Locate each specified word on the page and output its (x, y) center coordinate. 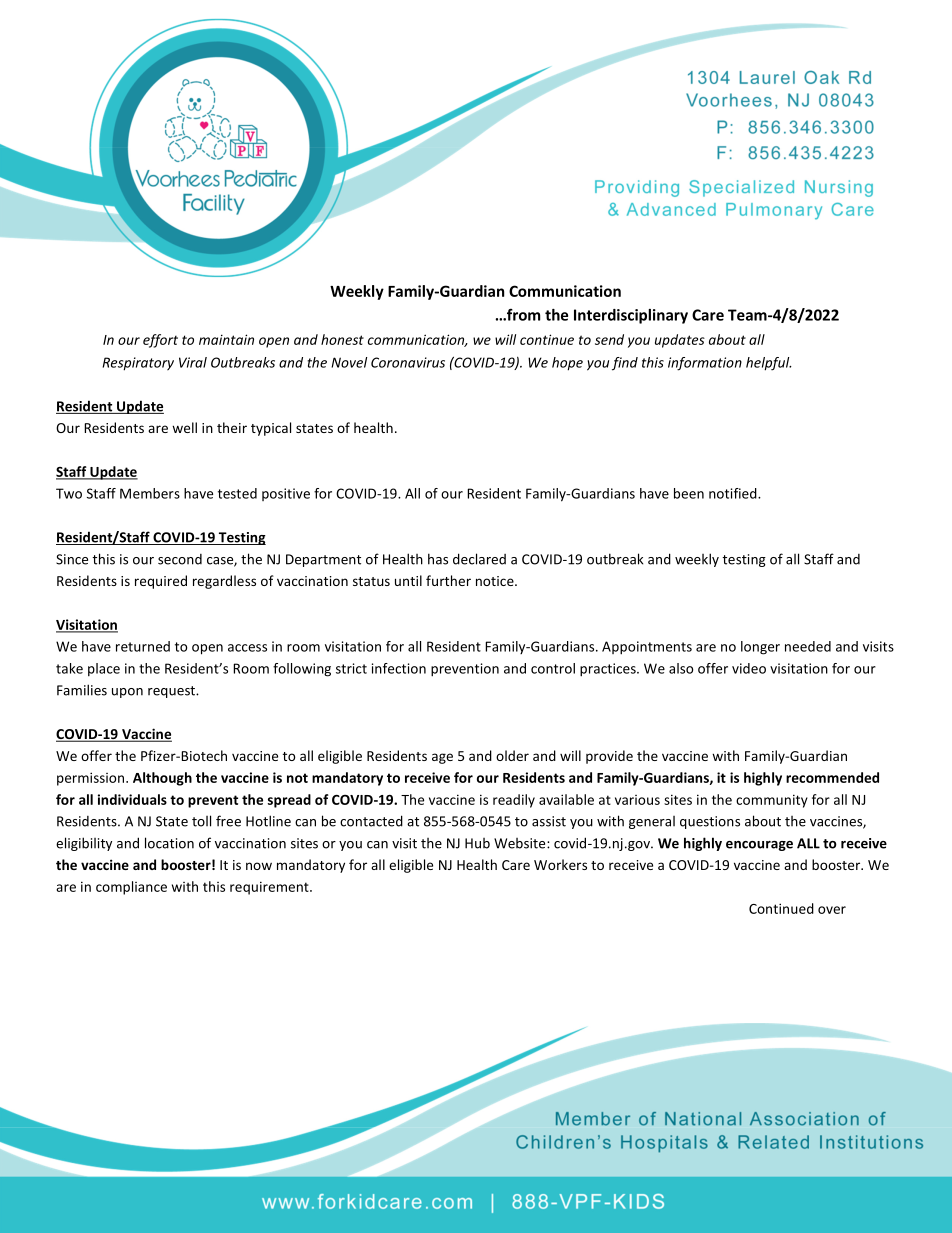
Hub (477, 843)
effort (160, 341)
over (832, 910)
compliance (131, 888)
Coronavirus (408, 362)
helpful (769, 364)
